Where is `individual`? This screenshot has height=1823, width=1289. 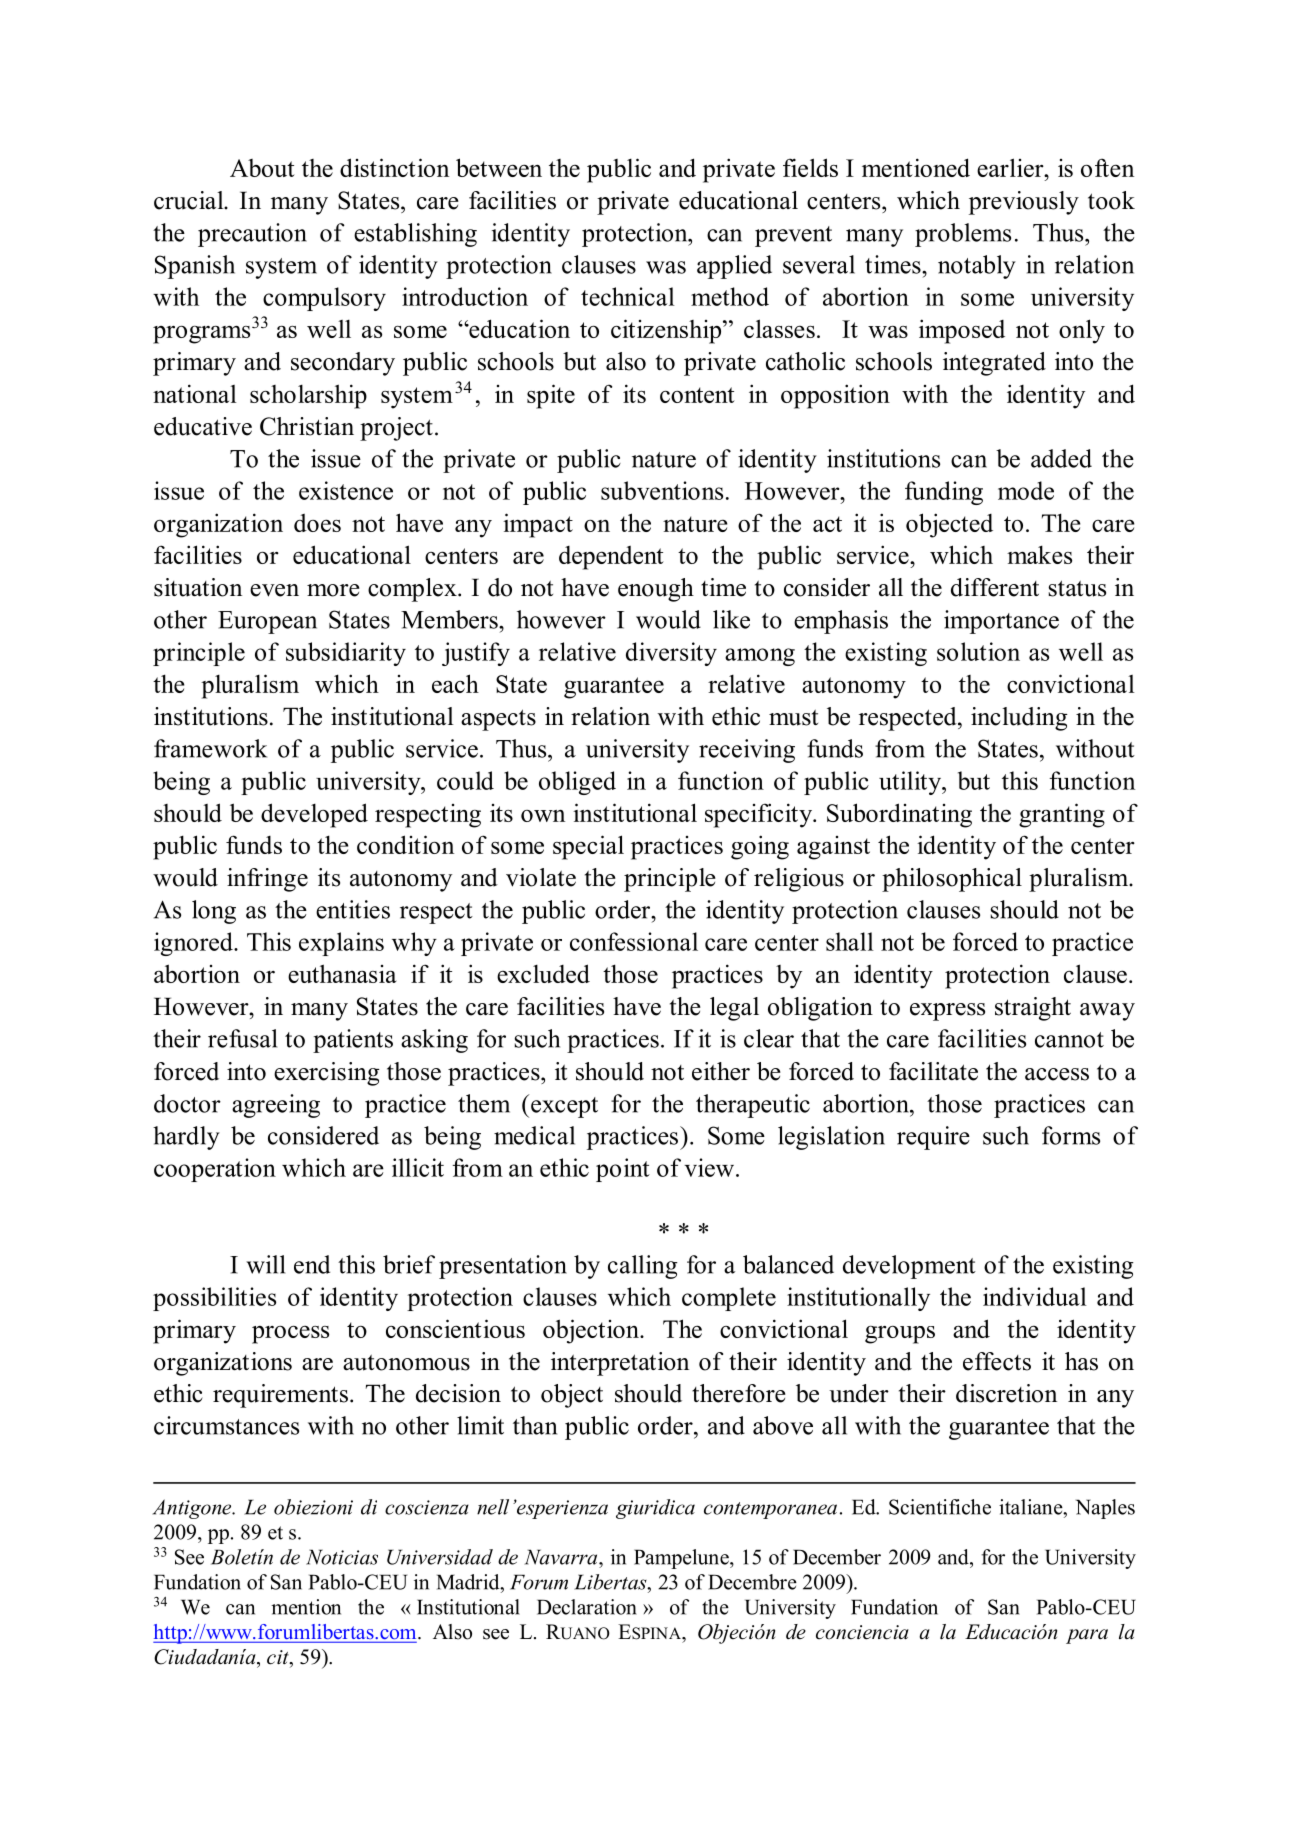 individual is located at coordinates (1035, 1296).
